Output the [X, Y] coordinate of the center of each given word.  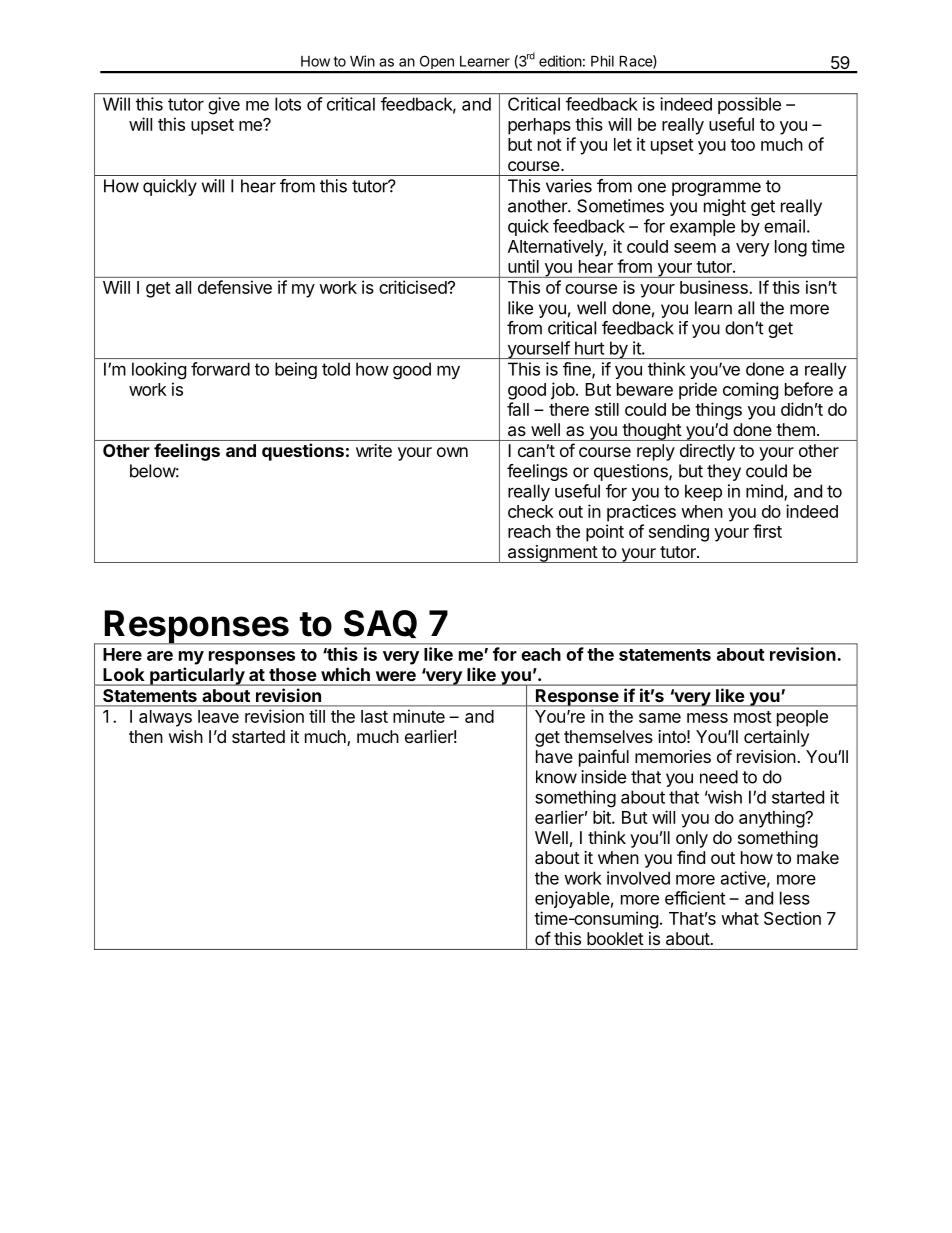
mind [765, 492]
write [374, 450]
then [146, 736]
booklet [615, 938]
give [224, 105]
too [743, 145]
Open [436, 64]
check [531, 511]
